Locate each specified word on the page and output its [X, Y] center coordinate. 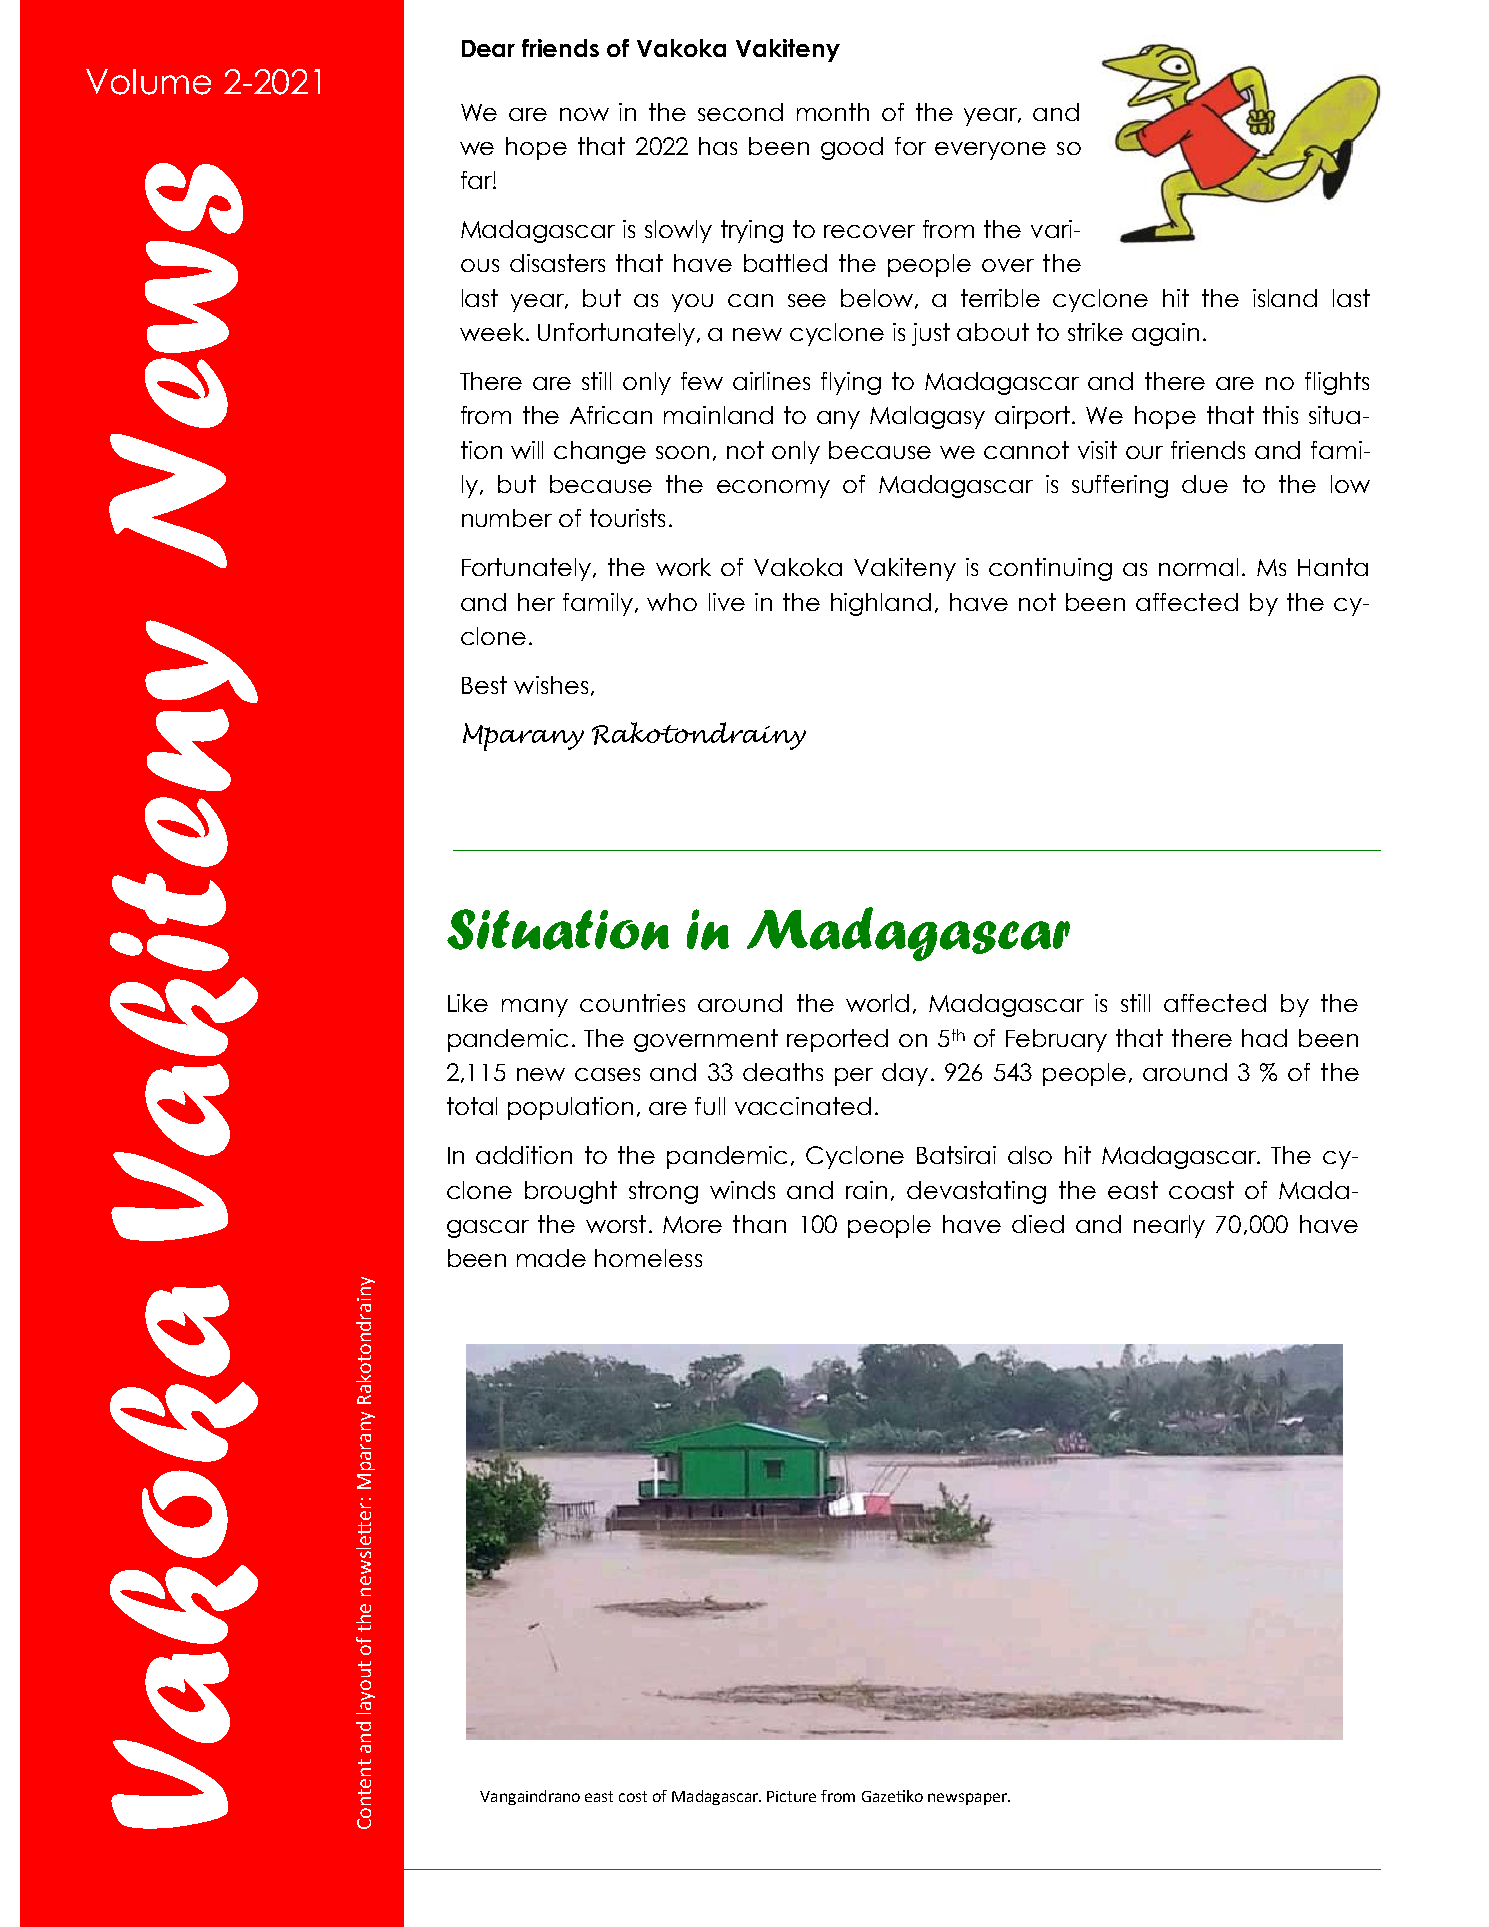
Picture [791, 1796]
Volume [148, 82]
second [740, 112]
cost [633, 1796]
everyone [990, 151]
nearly [1169, 1226]
